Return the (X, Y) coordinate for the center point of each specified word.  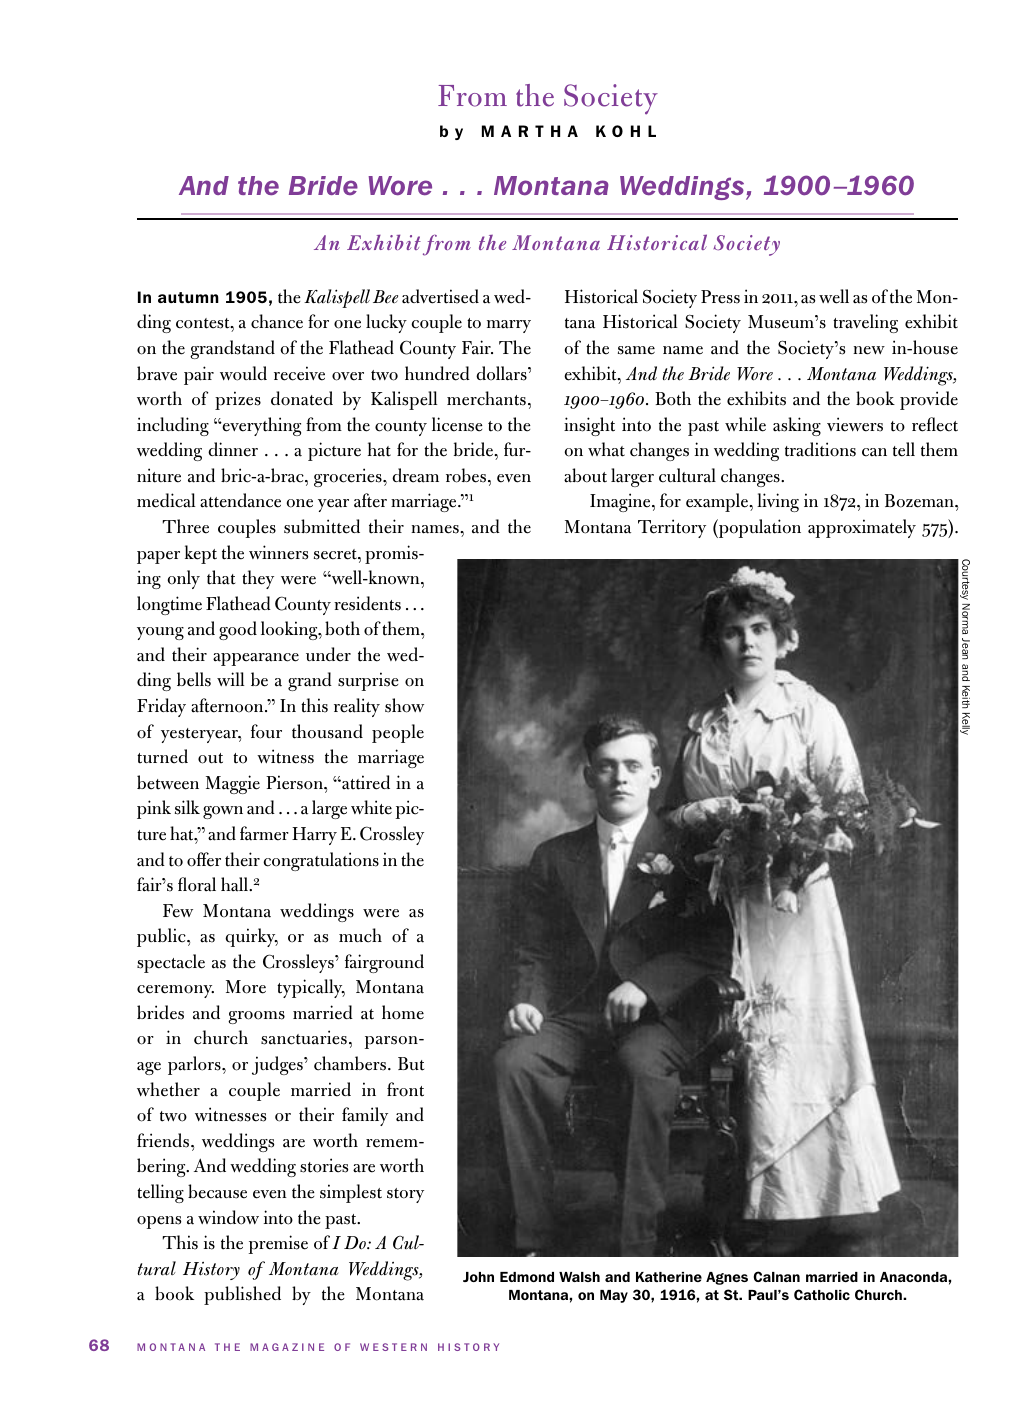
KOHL (626, 131)
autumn (188, 297)
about (585, 475)
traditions (820, 449)
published (242, 1295)
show (404, 705)
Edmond (527, 1277)
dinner (233, 449)
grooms (256, 1017)
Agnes (727, 1278)
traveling (865, 323)
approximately (862, 528)
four (266, 731)
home (403, 1012)
